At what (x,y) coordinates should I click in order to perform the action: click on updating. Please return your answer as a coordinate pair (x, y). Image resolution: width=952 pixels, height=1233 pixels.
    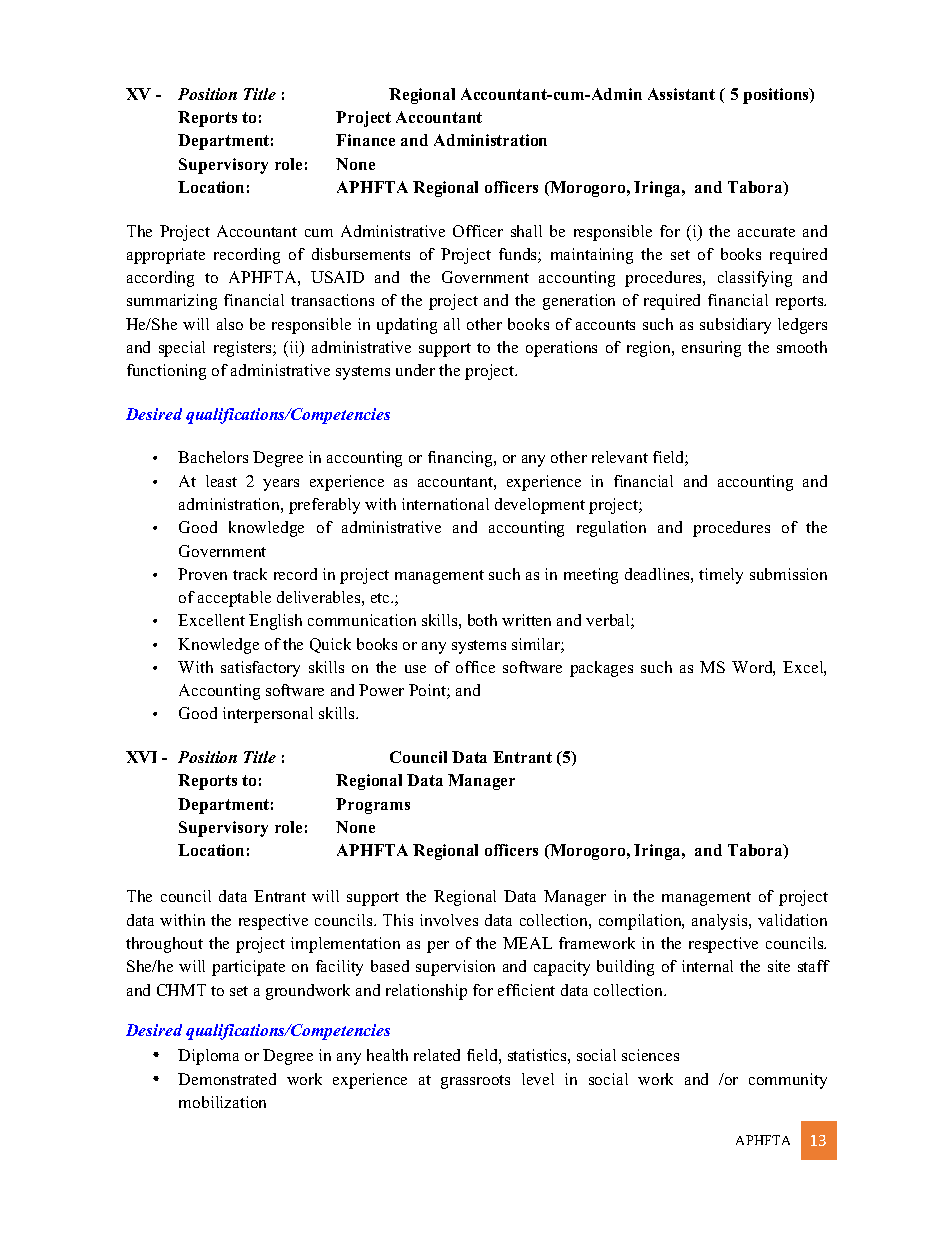
    Looking at the image, I should click on (407, 326).
